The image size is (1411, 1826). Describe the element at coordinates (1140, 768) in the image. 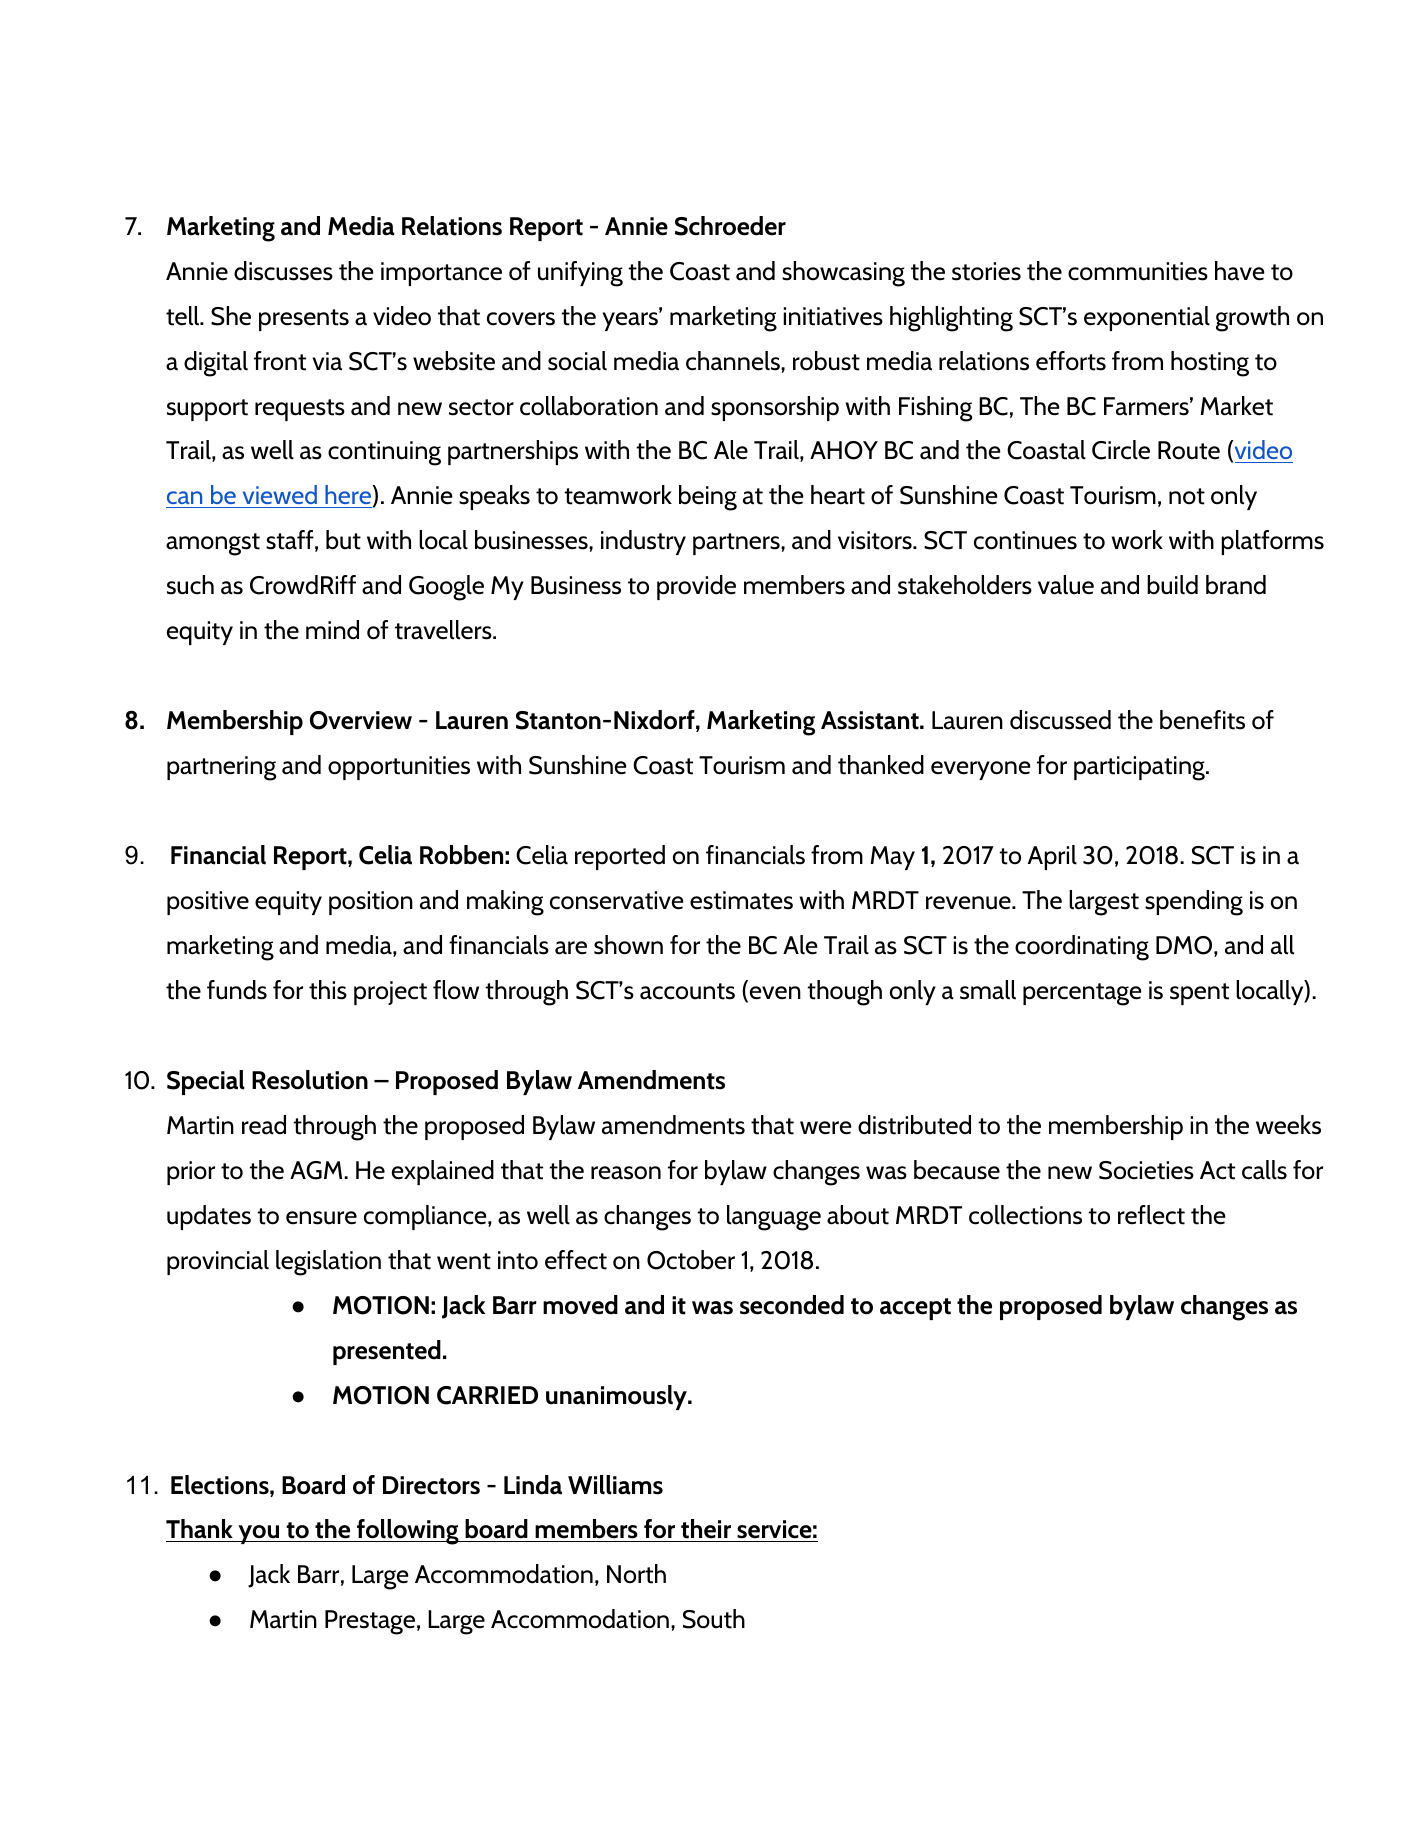

I see `participating` at that location.
